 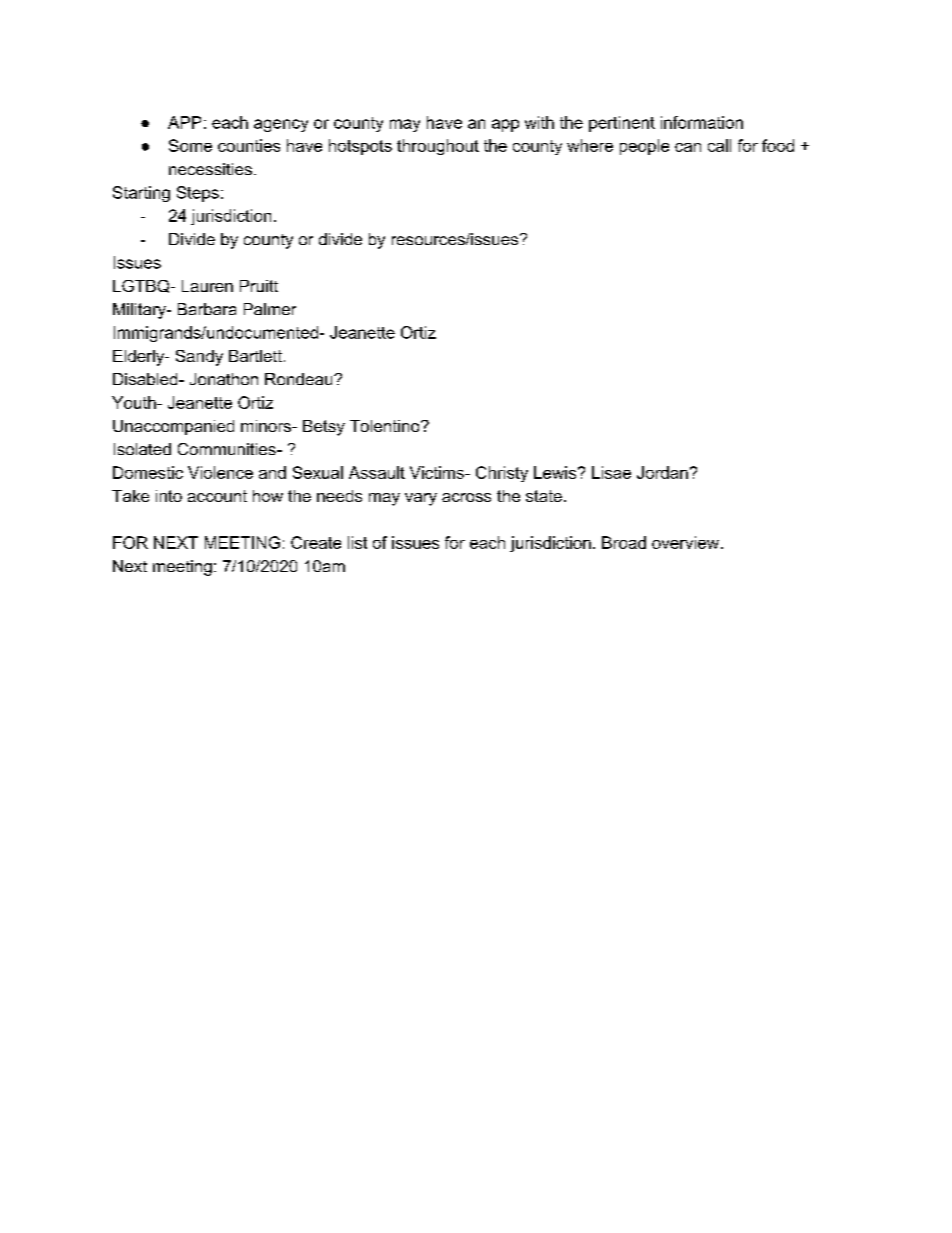 What do you see at coordinates (662, 472) in the screenshot?
I see `Jordan` at bounding box center [662, 472].
